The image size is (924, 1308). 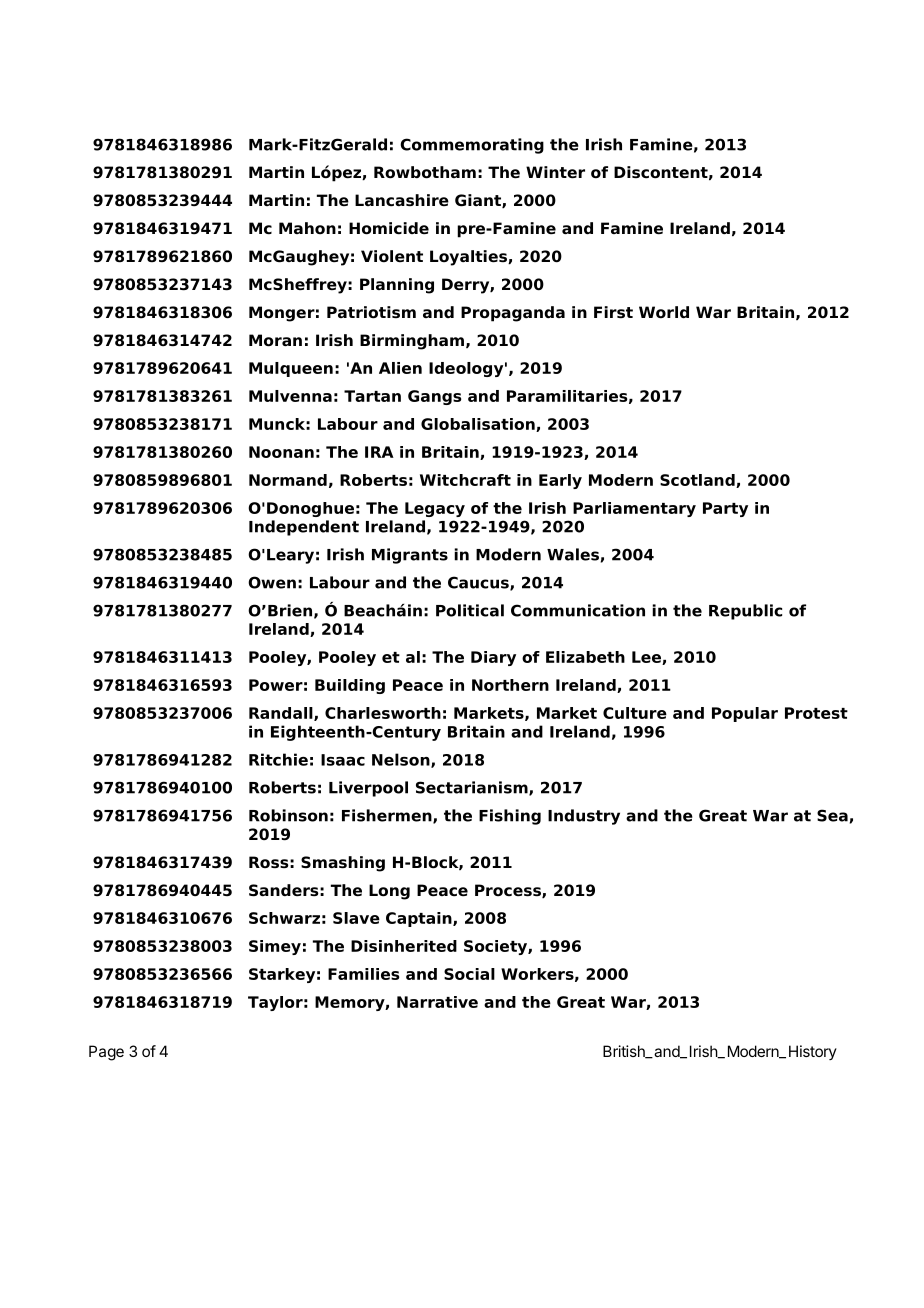 I want to click on Republic, so click(x=745, y=612).
